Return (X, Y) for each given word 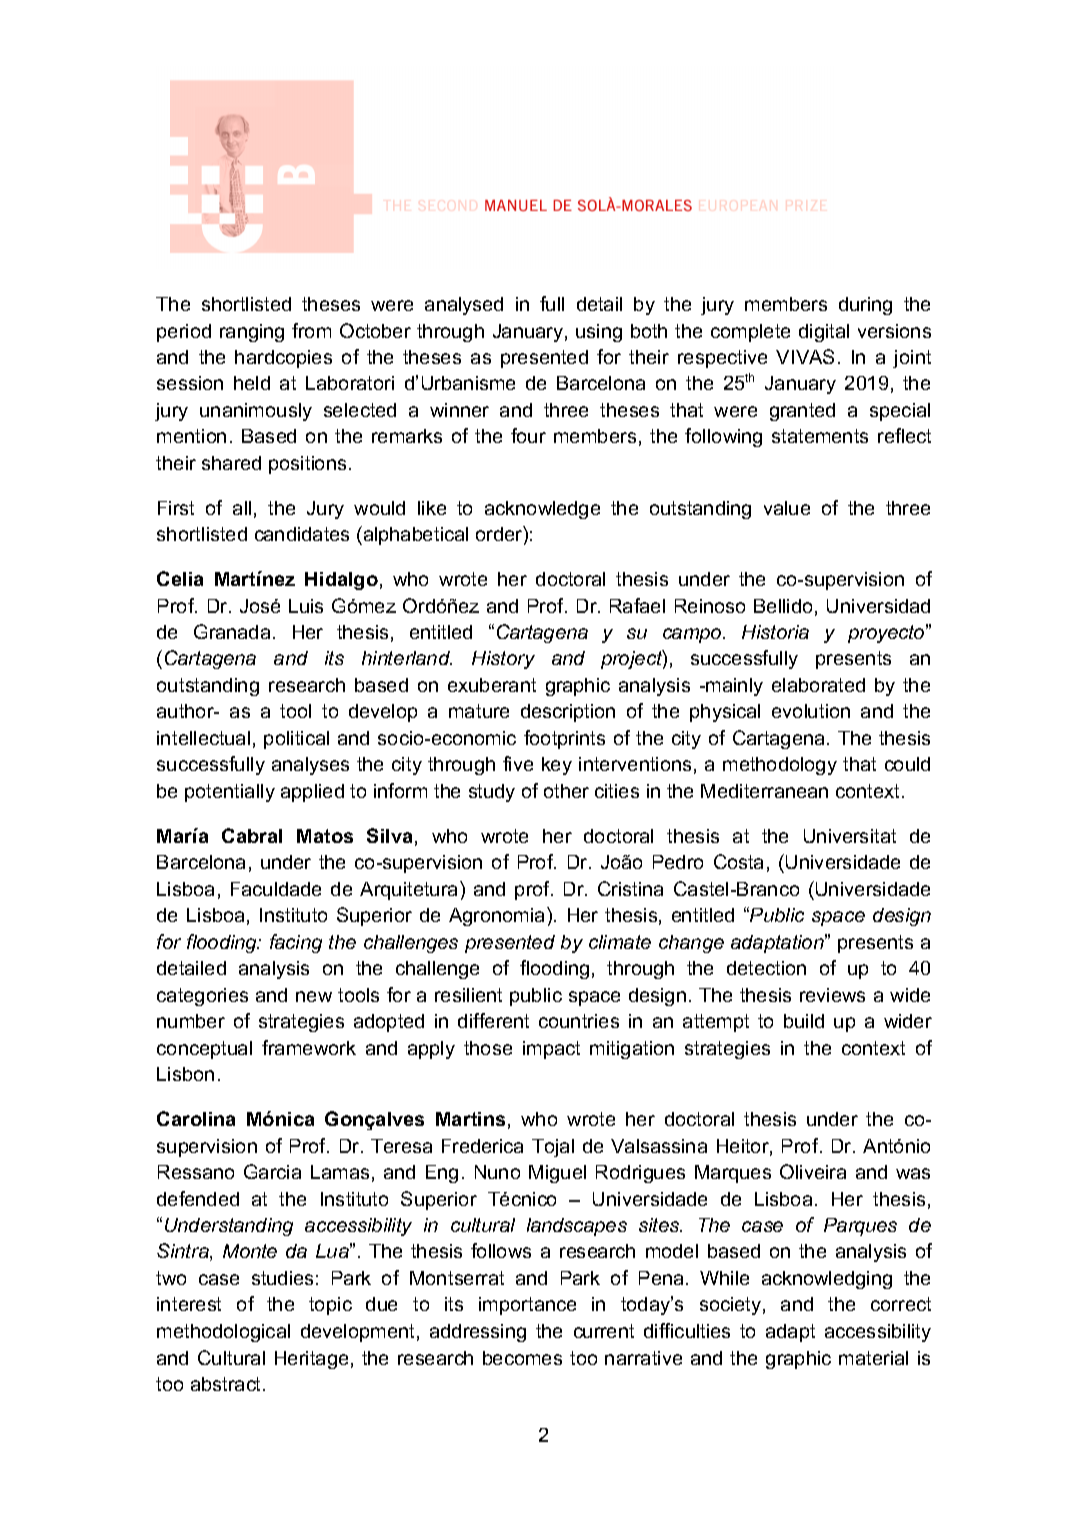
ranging (252, 333)
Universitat (850, 836)
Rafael (637, 605)
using (599, 333)
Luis (306, 606)
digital (824, 333)
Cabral (252, 835)
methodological (223, 1333)
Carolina (196, 1118)
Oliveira (813, 1171)
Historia (775, 632)
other (566, 791)
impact (551, 1050)
